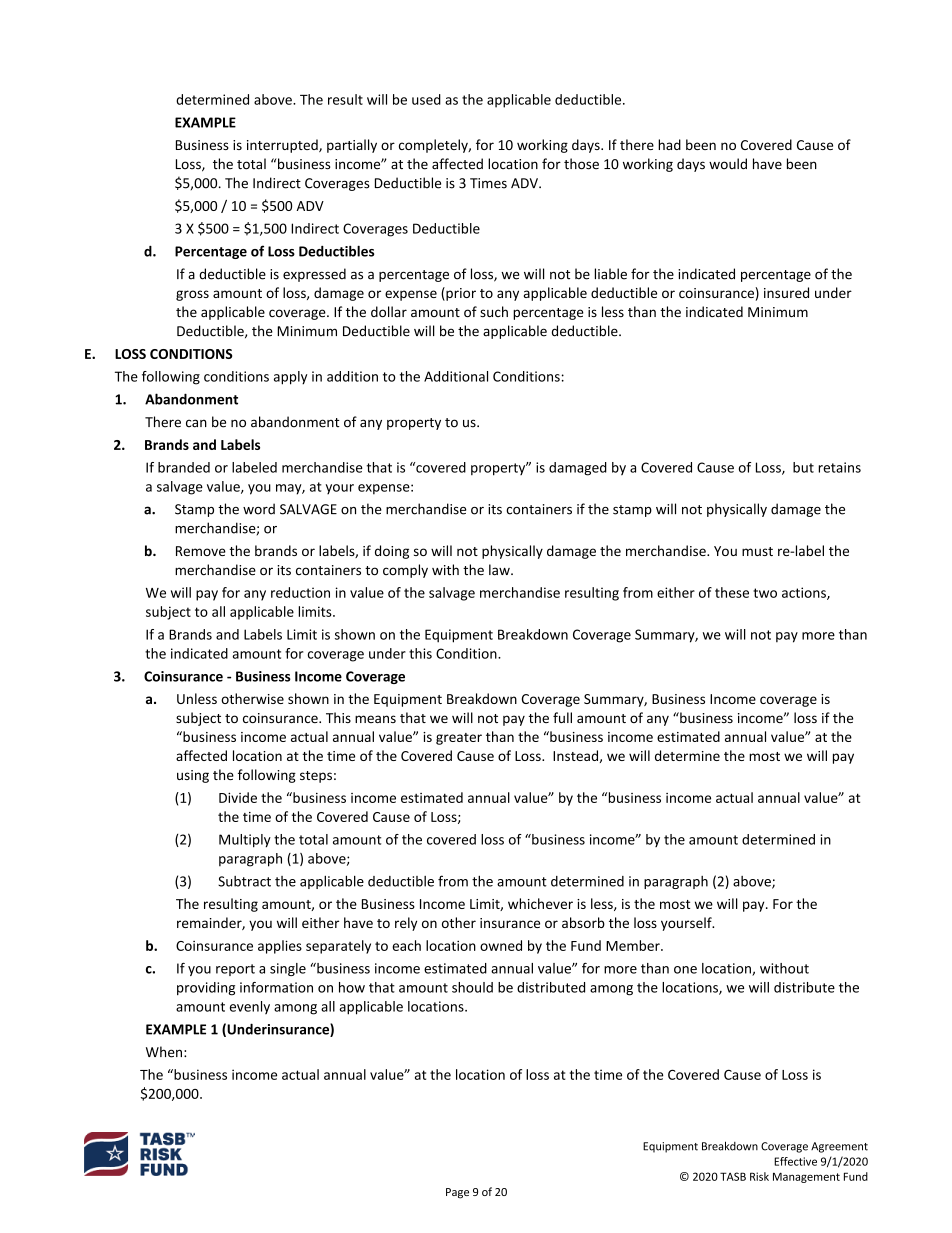 The height and width of the screenshot is (1233, 952). Describe the element at coordinates (164, 1052) in the screenshot. I see `When` at that location.
